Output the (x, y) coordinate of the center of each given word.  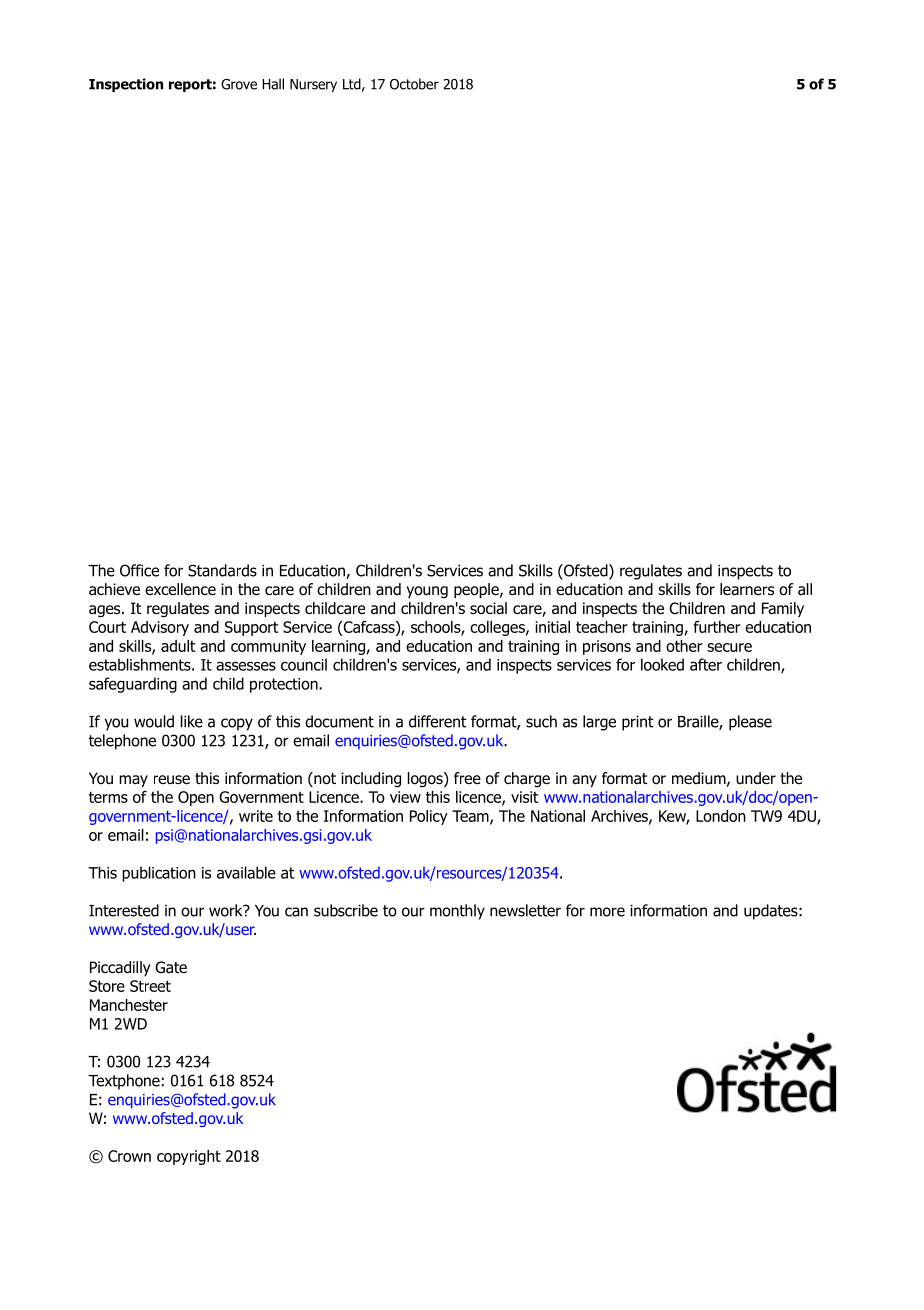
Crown (129, 1156)
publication (159, 874)
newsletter (525, 910)
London (721, 816)
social (488, 608)
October (414, 84)
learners (747, 589)
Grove (239, 84)
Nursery (313, 85)
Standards (222, 570)
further (717, 627)
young (427, 592)
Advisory (160, 628)
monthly (457, 912)
